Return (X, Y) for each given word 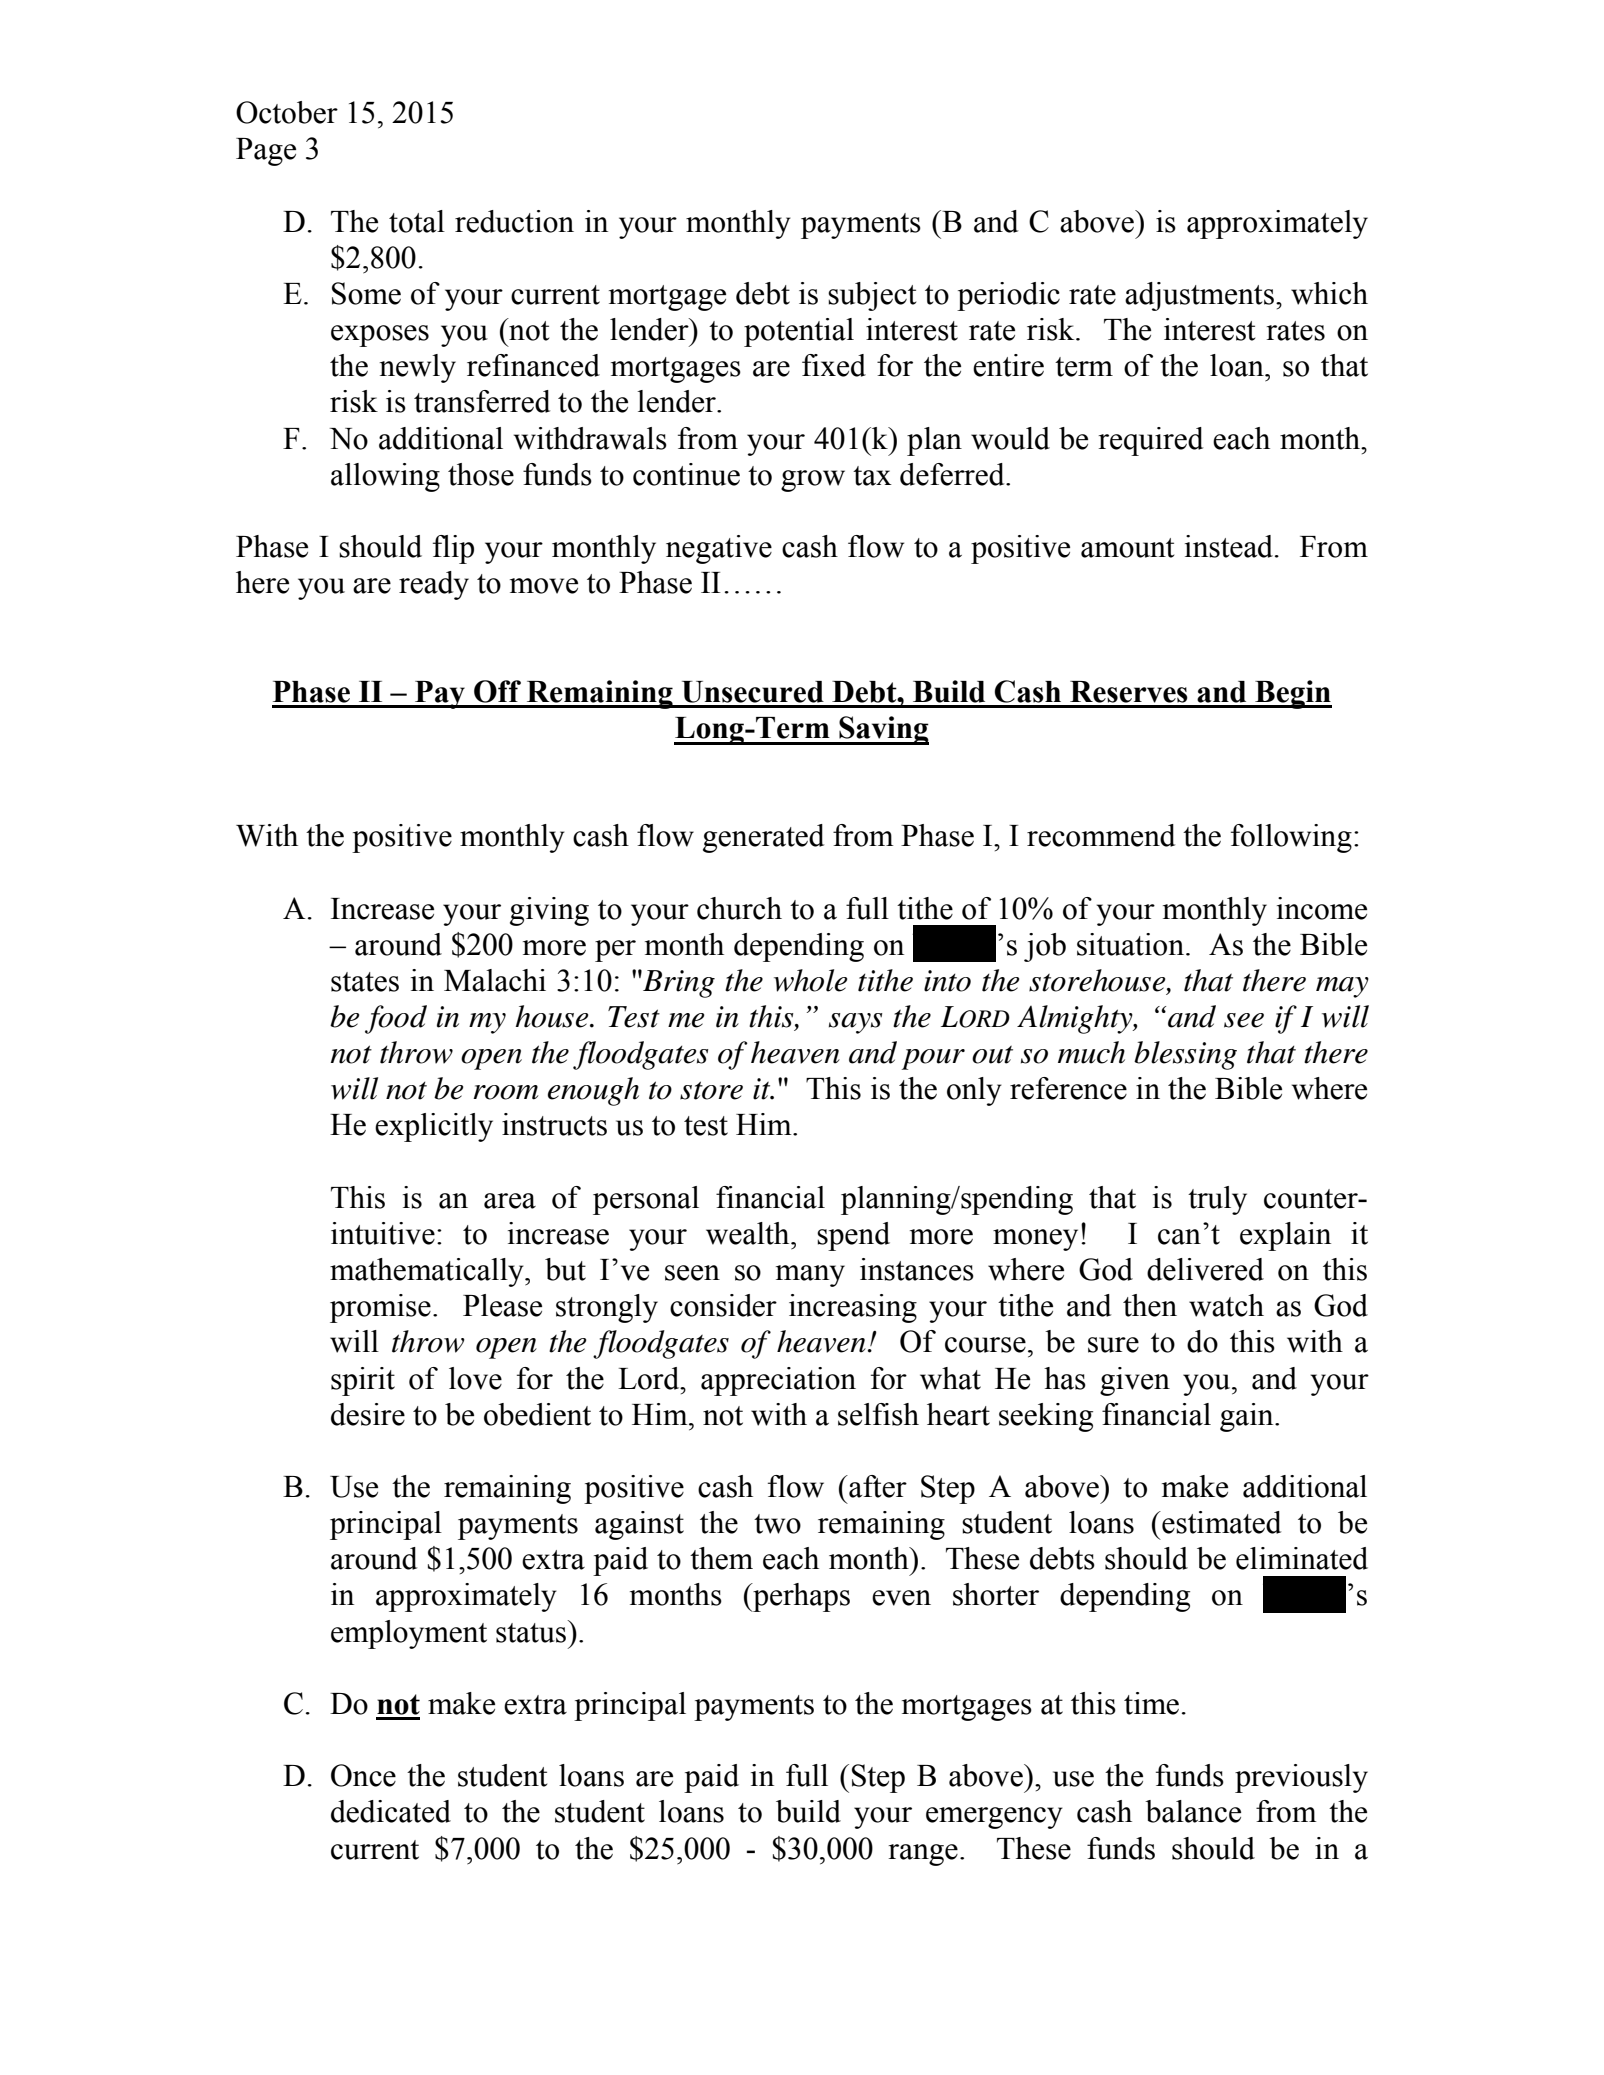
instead (1230, 546)
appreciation (778, 1381)
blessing (1185, 1055)
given (1135, 1381)
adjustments (1199, 296)
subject (872, 296)
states (365, 982)
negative (719, 549)
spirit (363, 1381)
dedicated (391, 1811)
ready (434, 585)
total (417, 221)
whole (810, 980)
